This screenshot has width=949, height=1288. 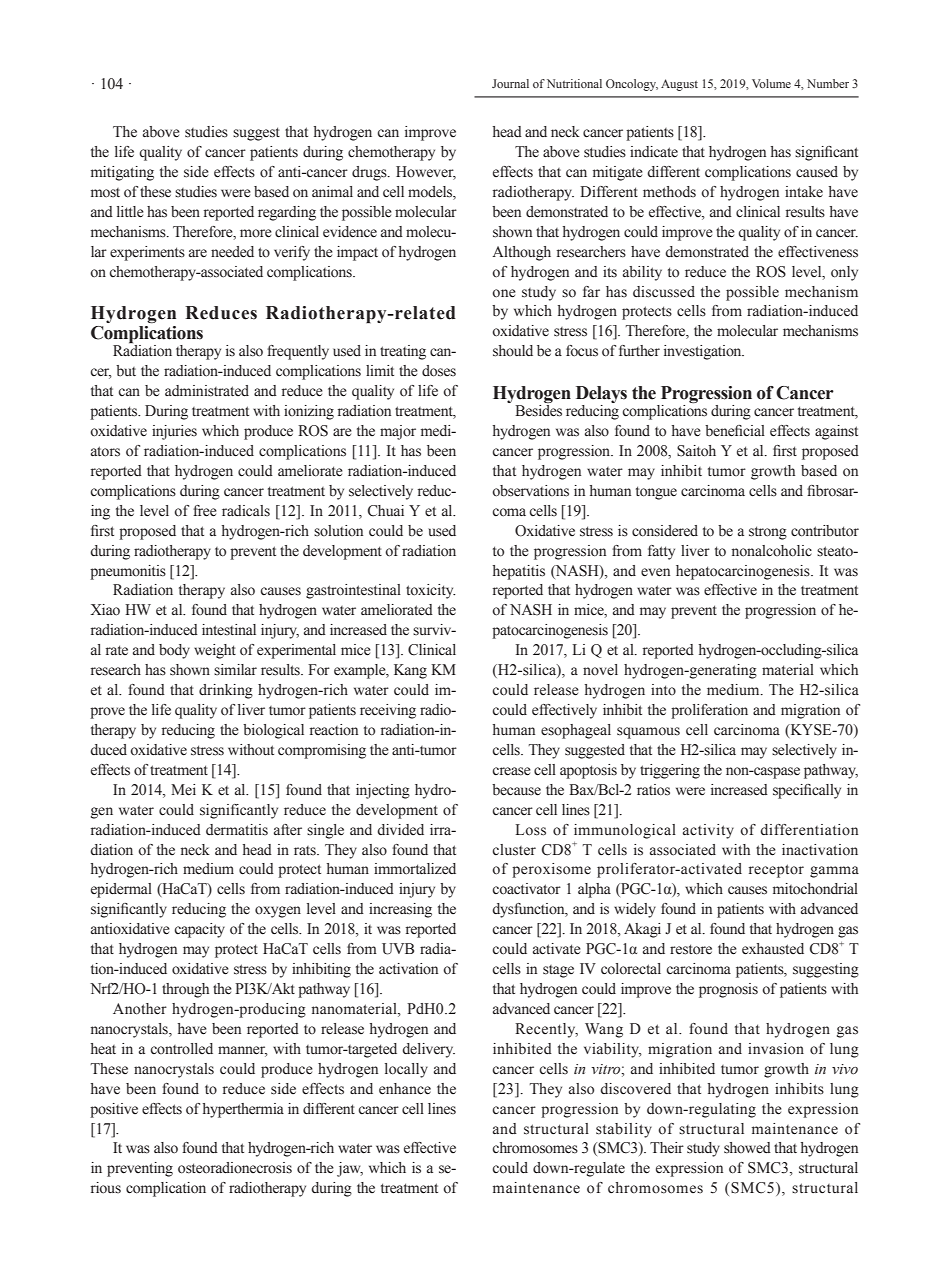 What do you see at coordinates (232, 252) in the screenshot?
I see `needed` at bounding box center [232, 252].
